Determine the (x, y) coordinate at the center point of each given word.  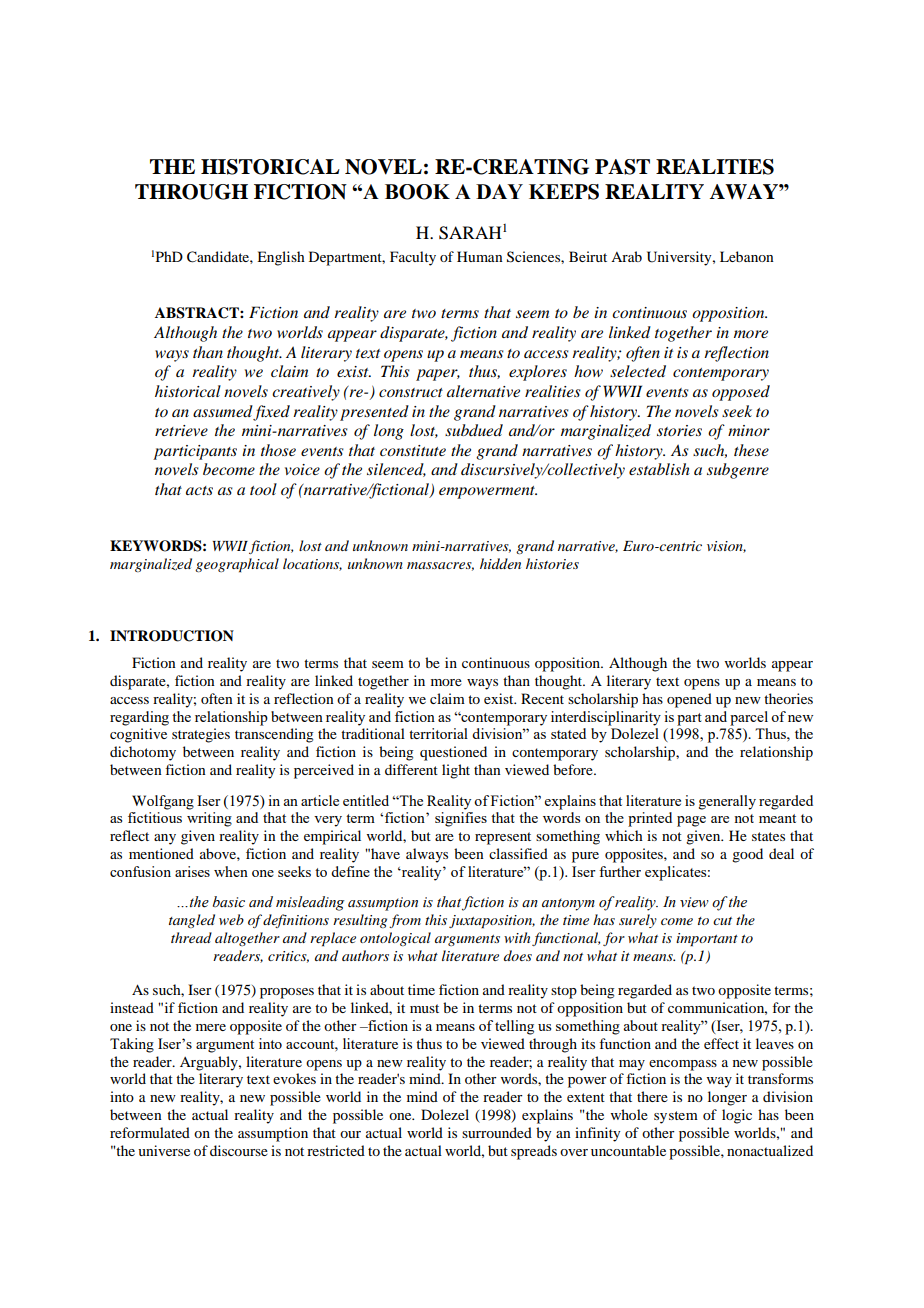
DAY (499, 191)
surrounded (497, 1132)
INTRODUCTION (172, 636)
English (281, 258)
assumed (223, 411)
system (676, 1117)
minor (749, 430)
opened (689, 700)
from (405, 921)
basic (229, 902)
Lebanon (747, 256)
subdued (474, 430)
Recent (542, 698)
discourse (239, 1150)
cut (722, 921)
